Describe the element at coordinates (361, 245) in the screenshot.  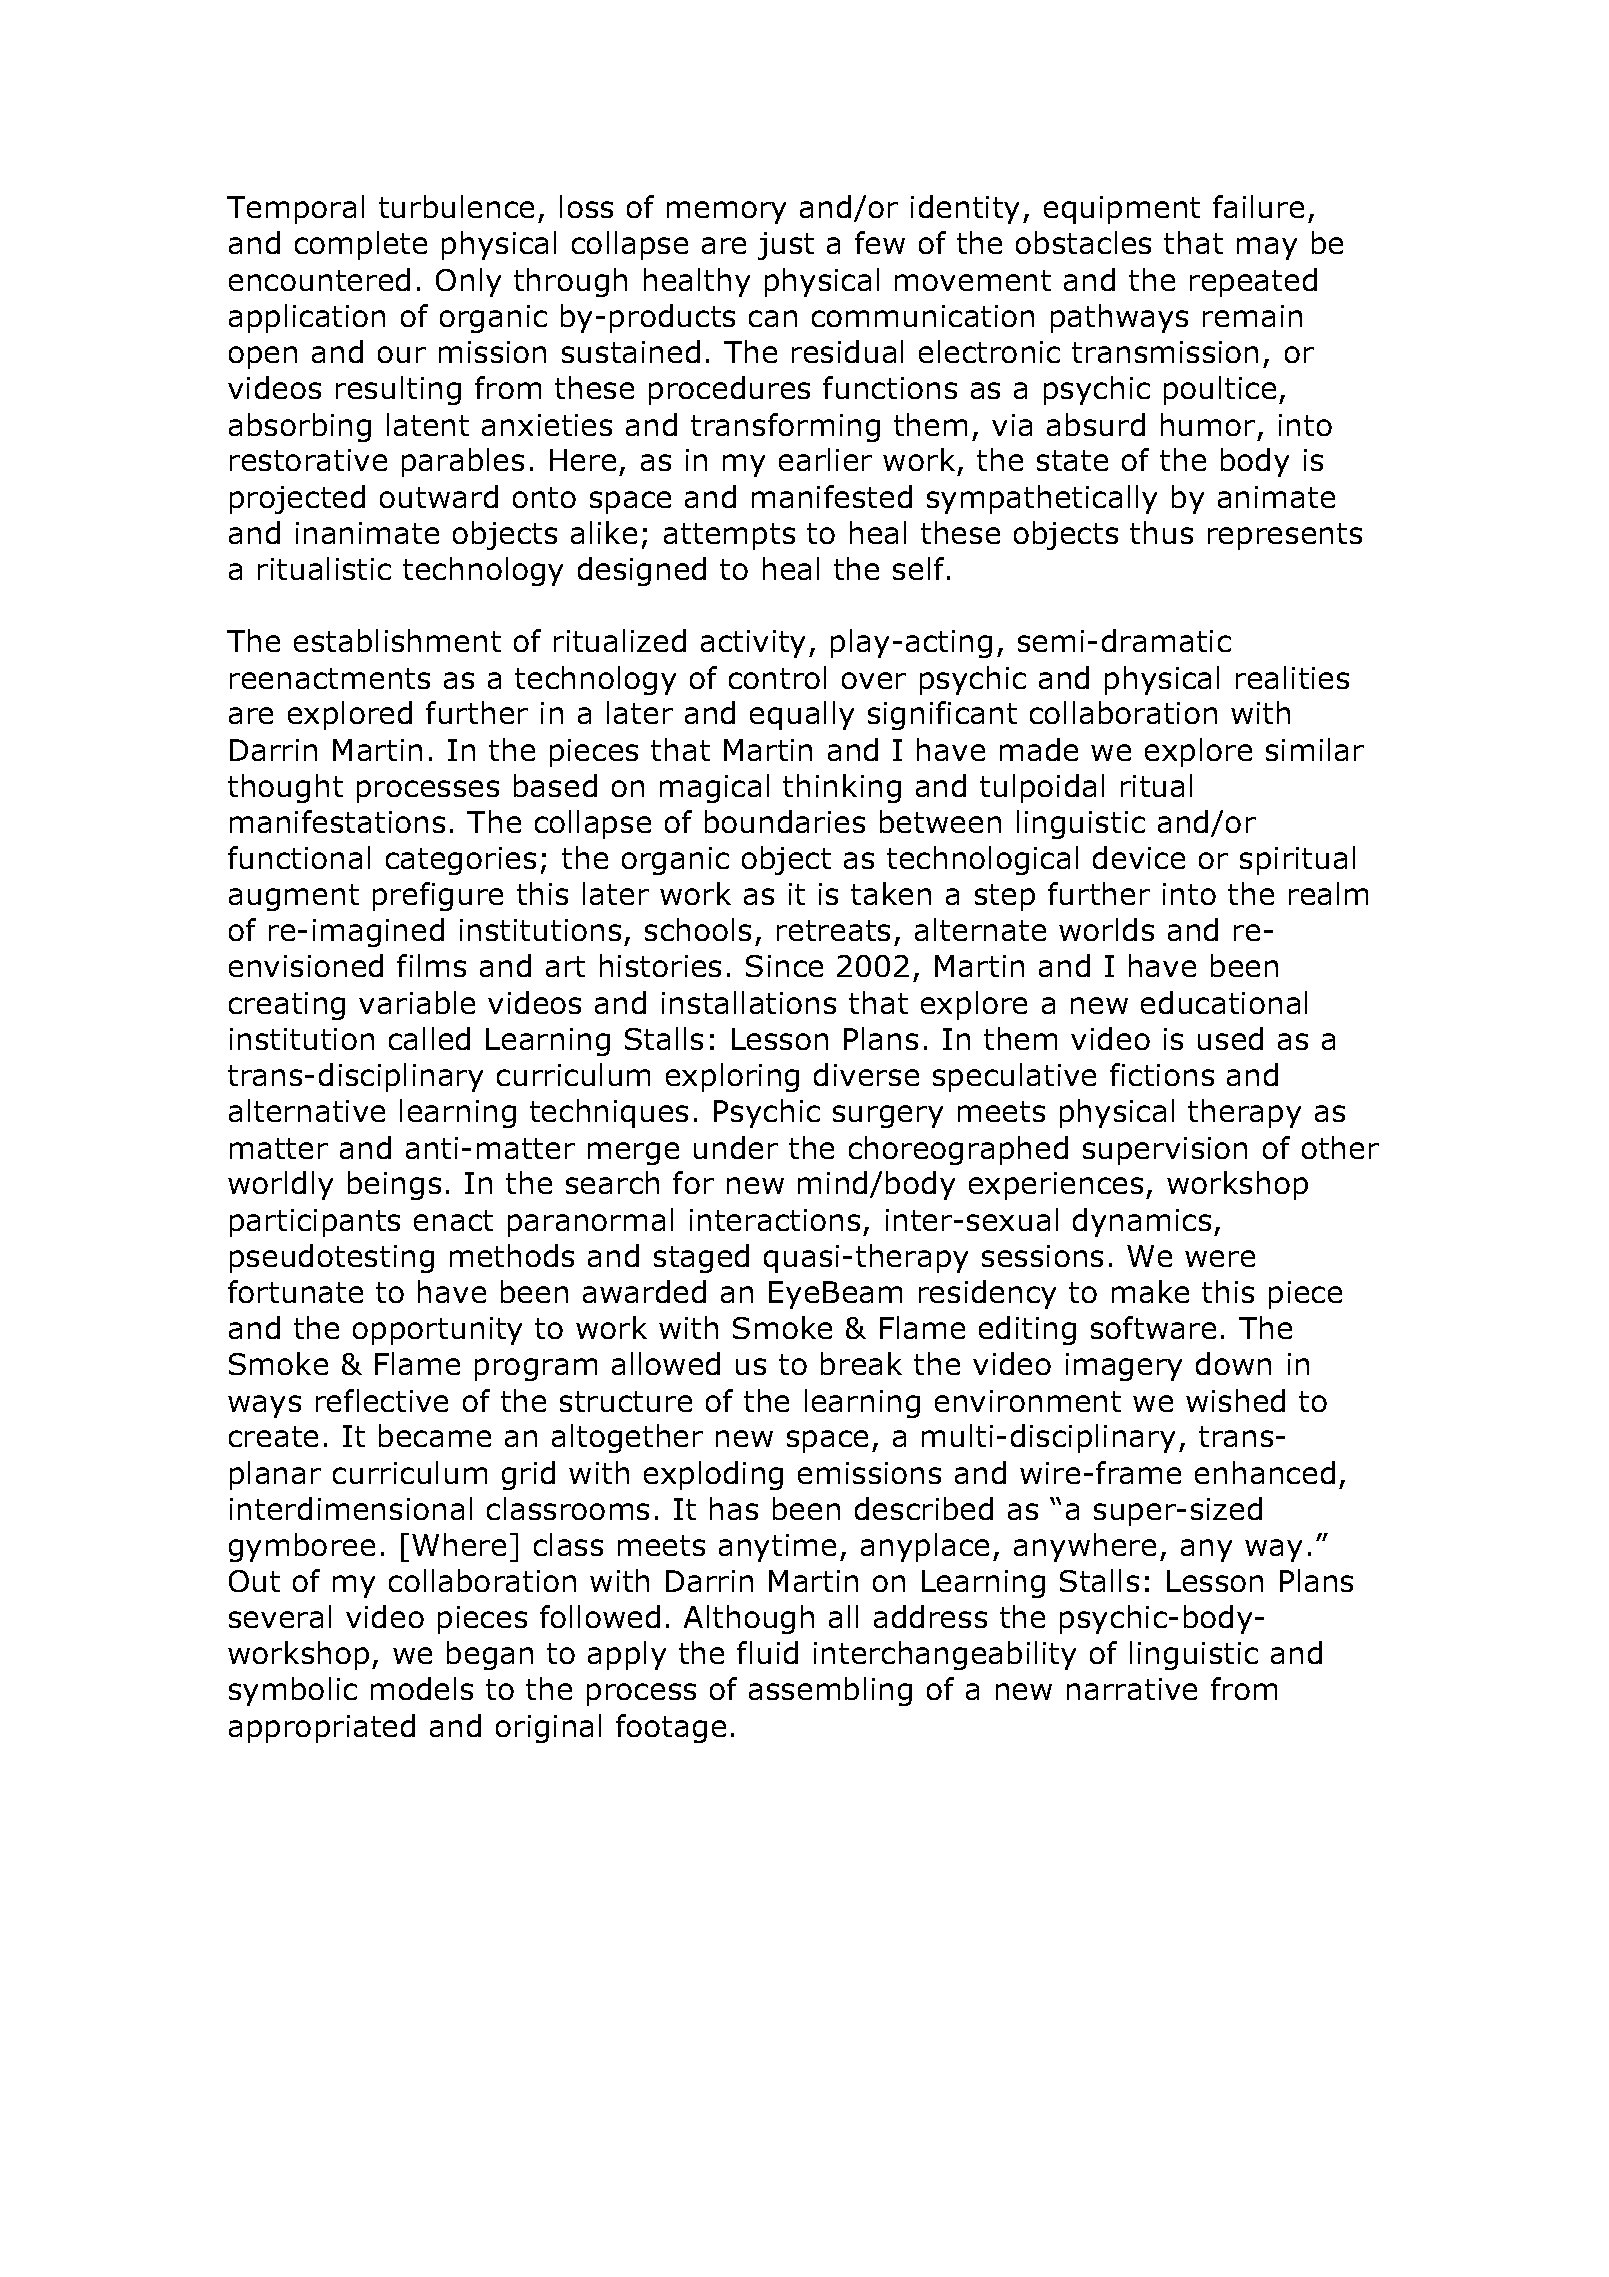
I see `complete` at that location.
